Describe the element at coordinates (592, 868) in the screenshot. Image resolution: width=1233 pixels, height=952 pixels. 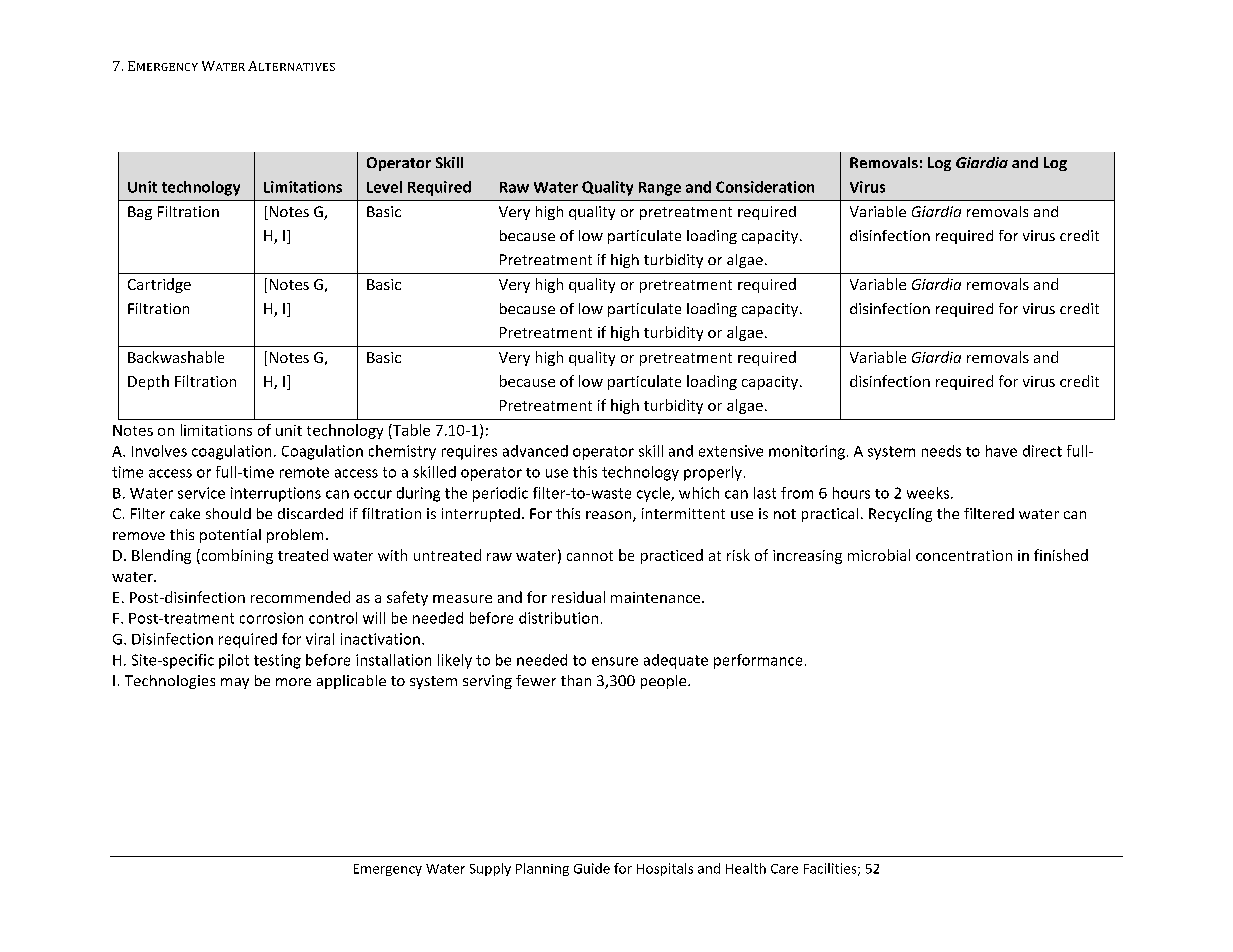
I see `Guide` at that location.
